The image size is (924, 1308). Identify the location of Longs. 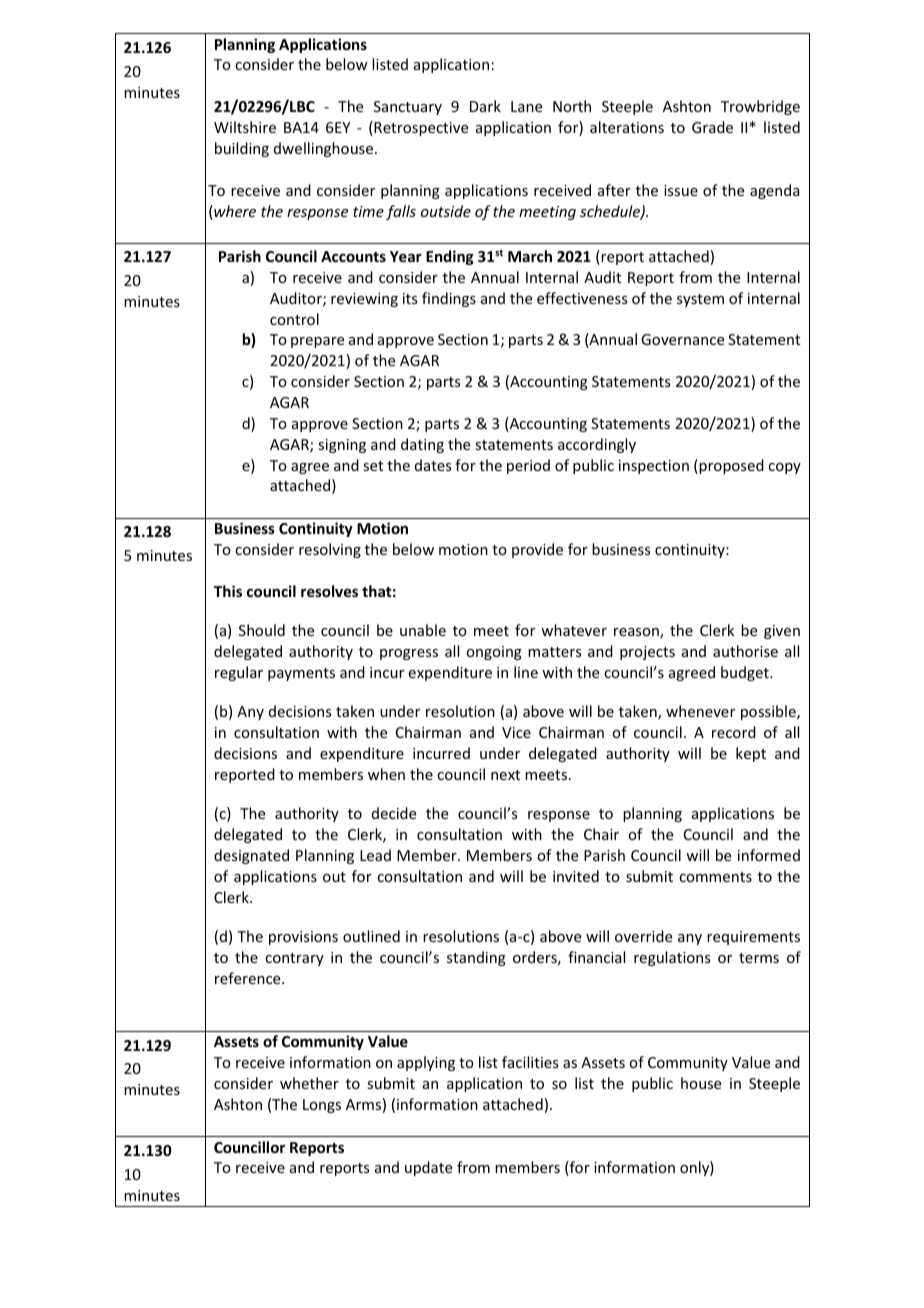
(322, 1106).
